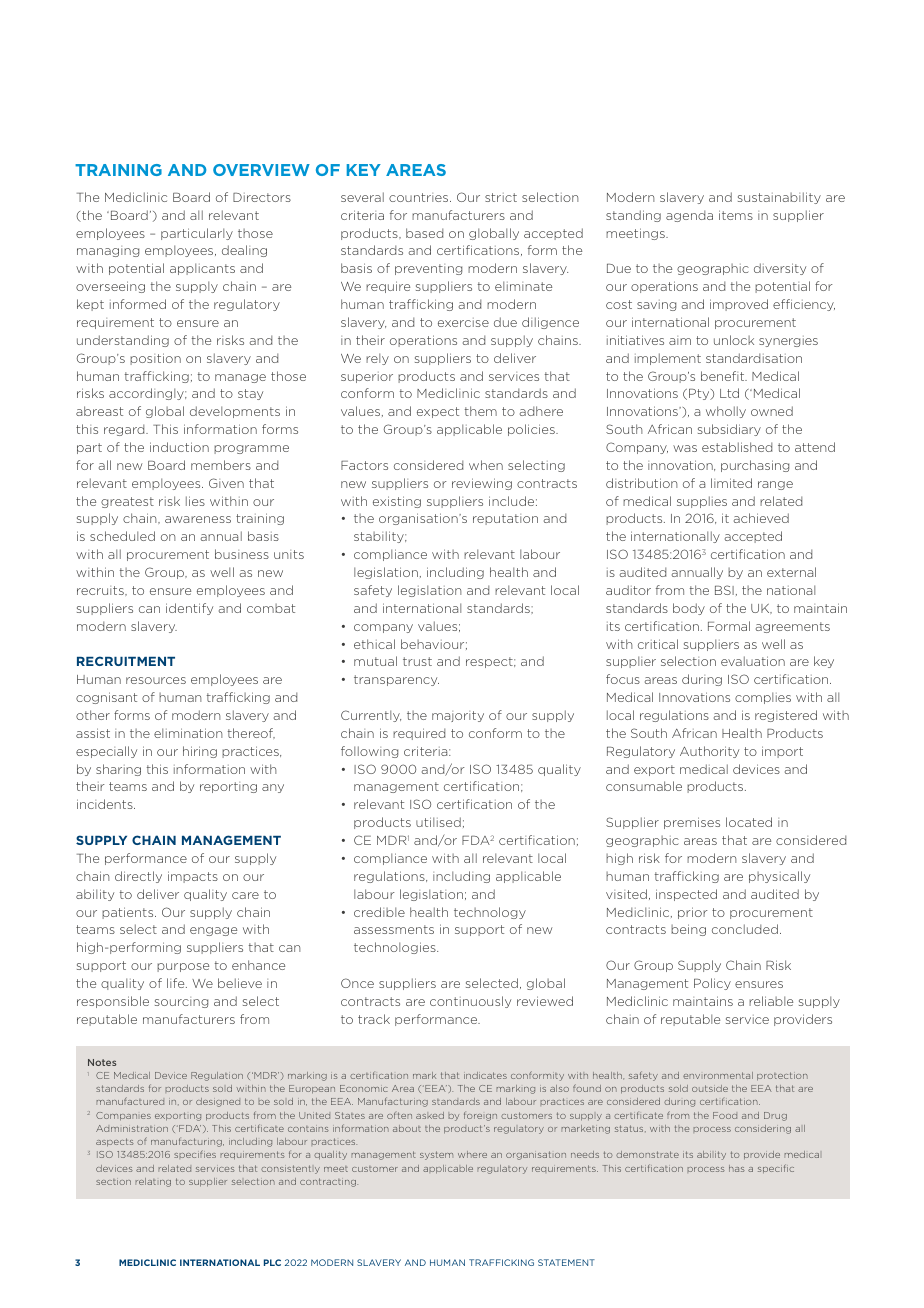 This document has width=924, height=1308. Describe the element at coordinates (262, 197) in the document. I see `Directors` at that location.
